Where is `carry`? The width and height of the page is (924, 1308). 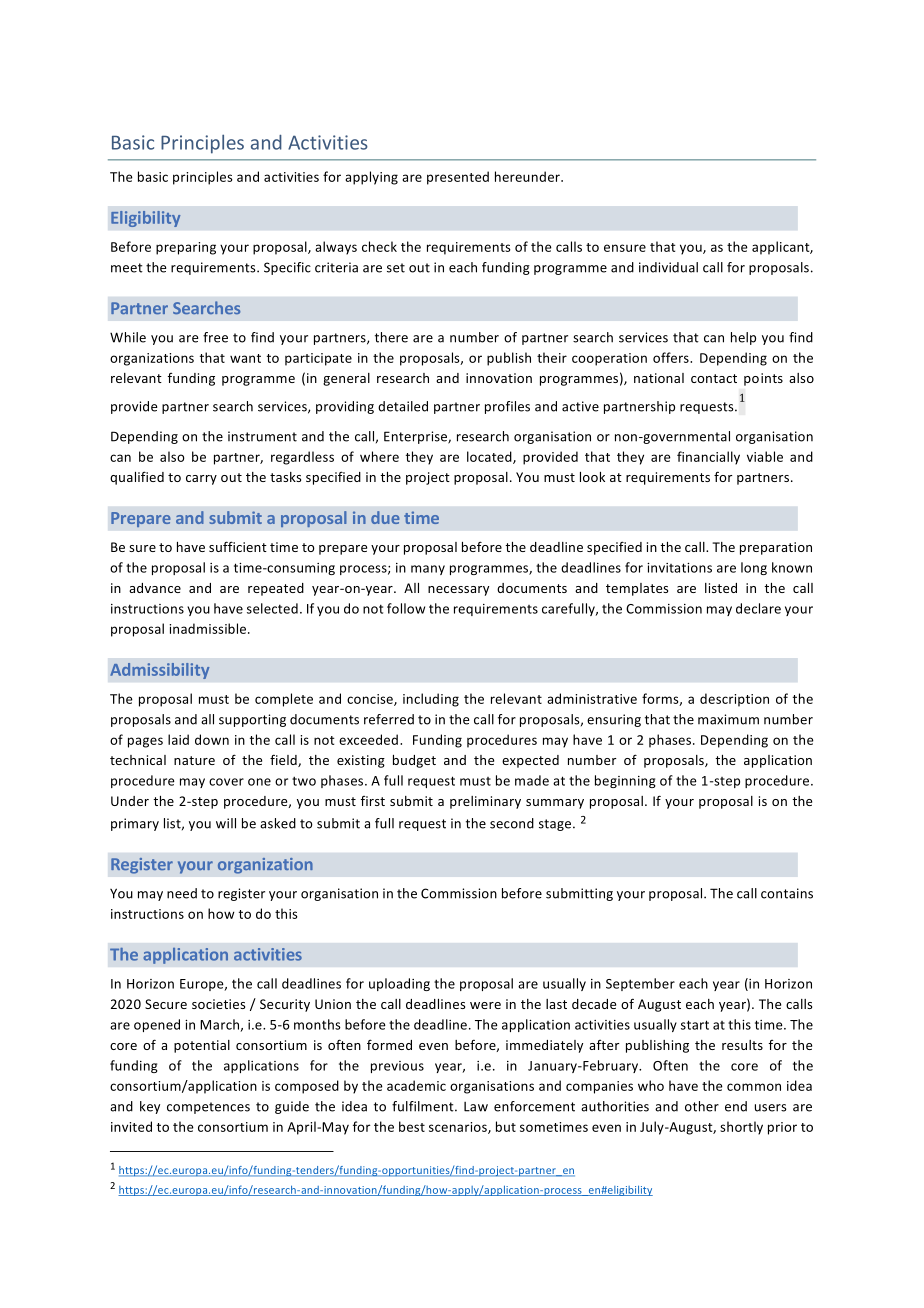 carry is located at coordinates (201, 480).
